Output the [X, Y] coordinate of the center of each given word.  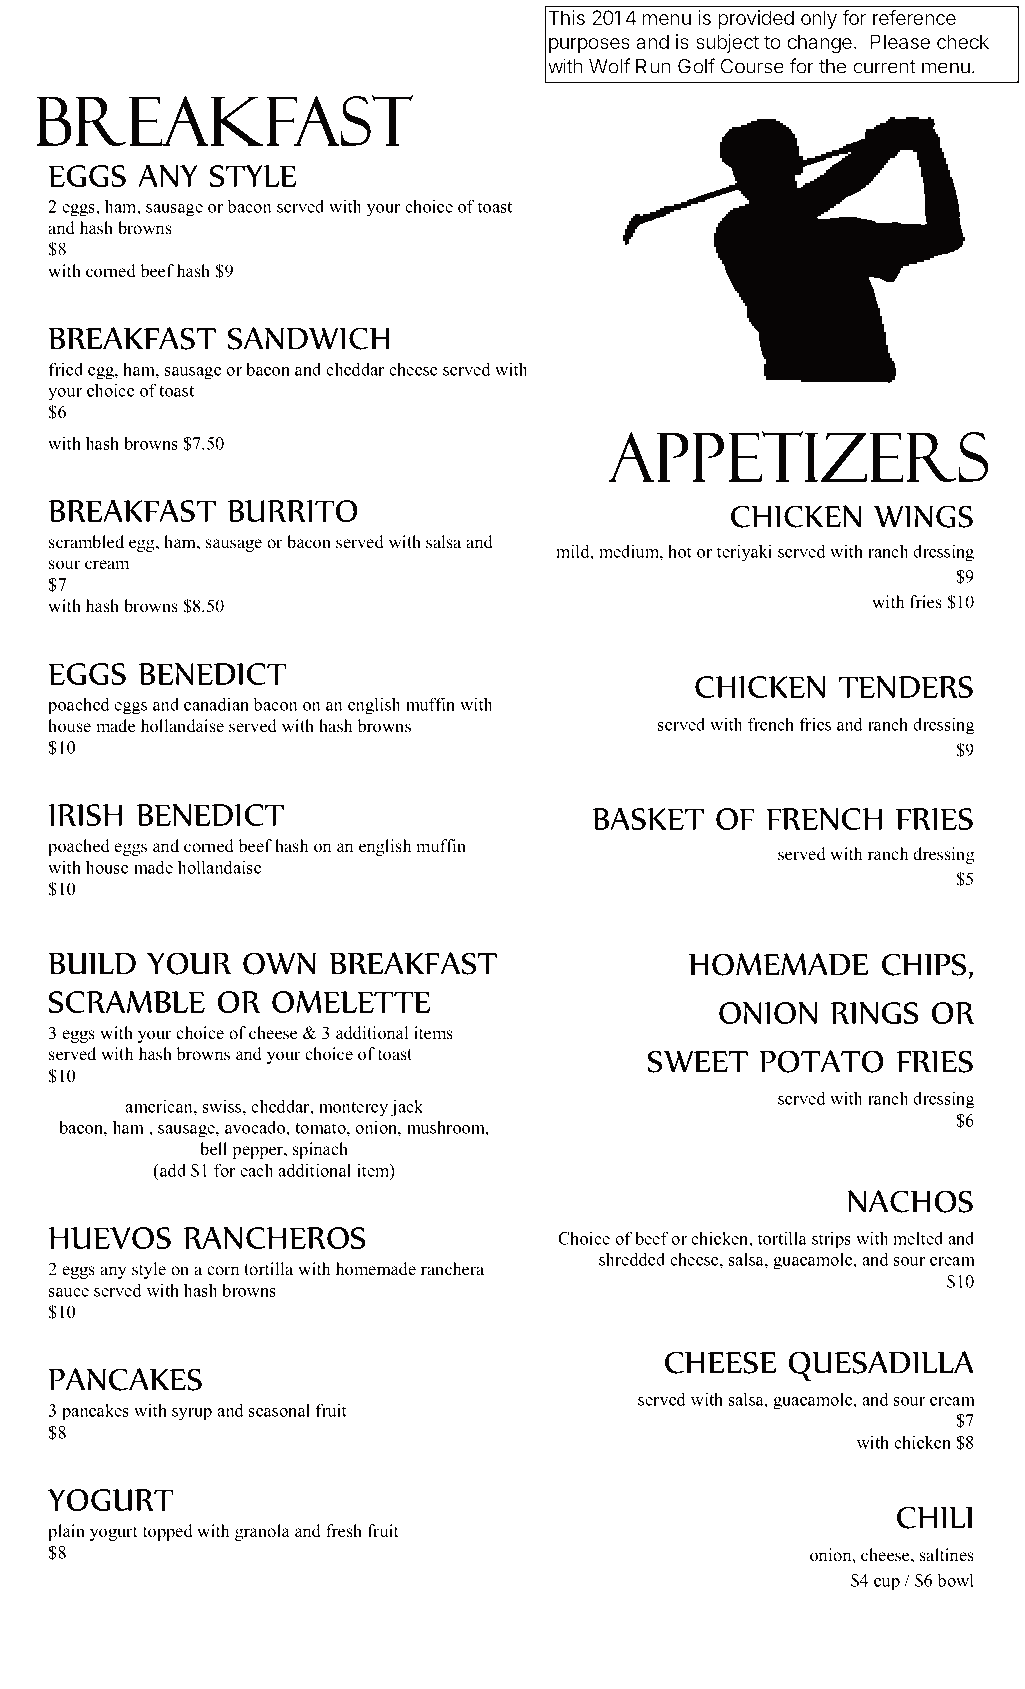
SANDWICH [309, 338]
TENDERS [906, 687]
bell [213, 1149]
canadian [216, 704]
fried [66, 369]
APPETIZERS [798, 456]
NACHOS [910, 1201]
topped [168, 1532]
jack [407, 1108]
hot [680, 551]
